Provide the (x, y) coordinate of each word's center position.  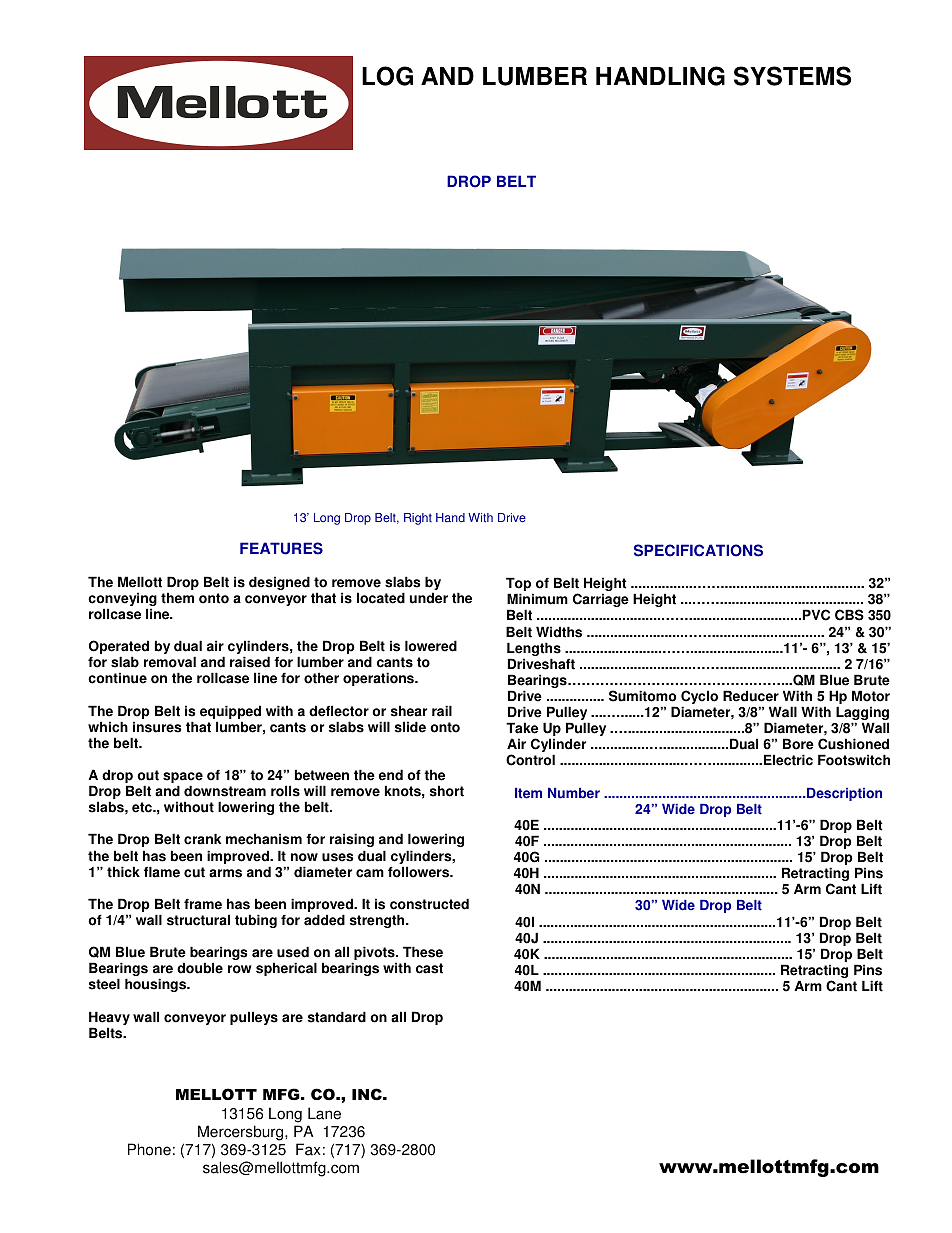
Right (418, 519)
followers (420, 872)
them (177, 598)
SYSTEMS (792, 76)
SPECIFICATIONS (698, 550)
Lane (324, 1113)
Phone (149, 1149)
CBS (849, 615)
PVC (816, 615)
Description (843, 794)
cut (194, 872)
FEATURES (281, 548)
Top (520, 585)
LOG (387, 76)
